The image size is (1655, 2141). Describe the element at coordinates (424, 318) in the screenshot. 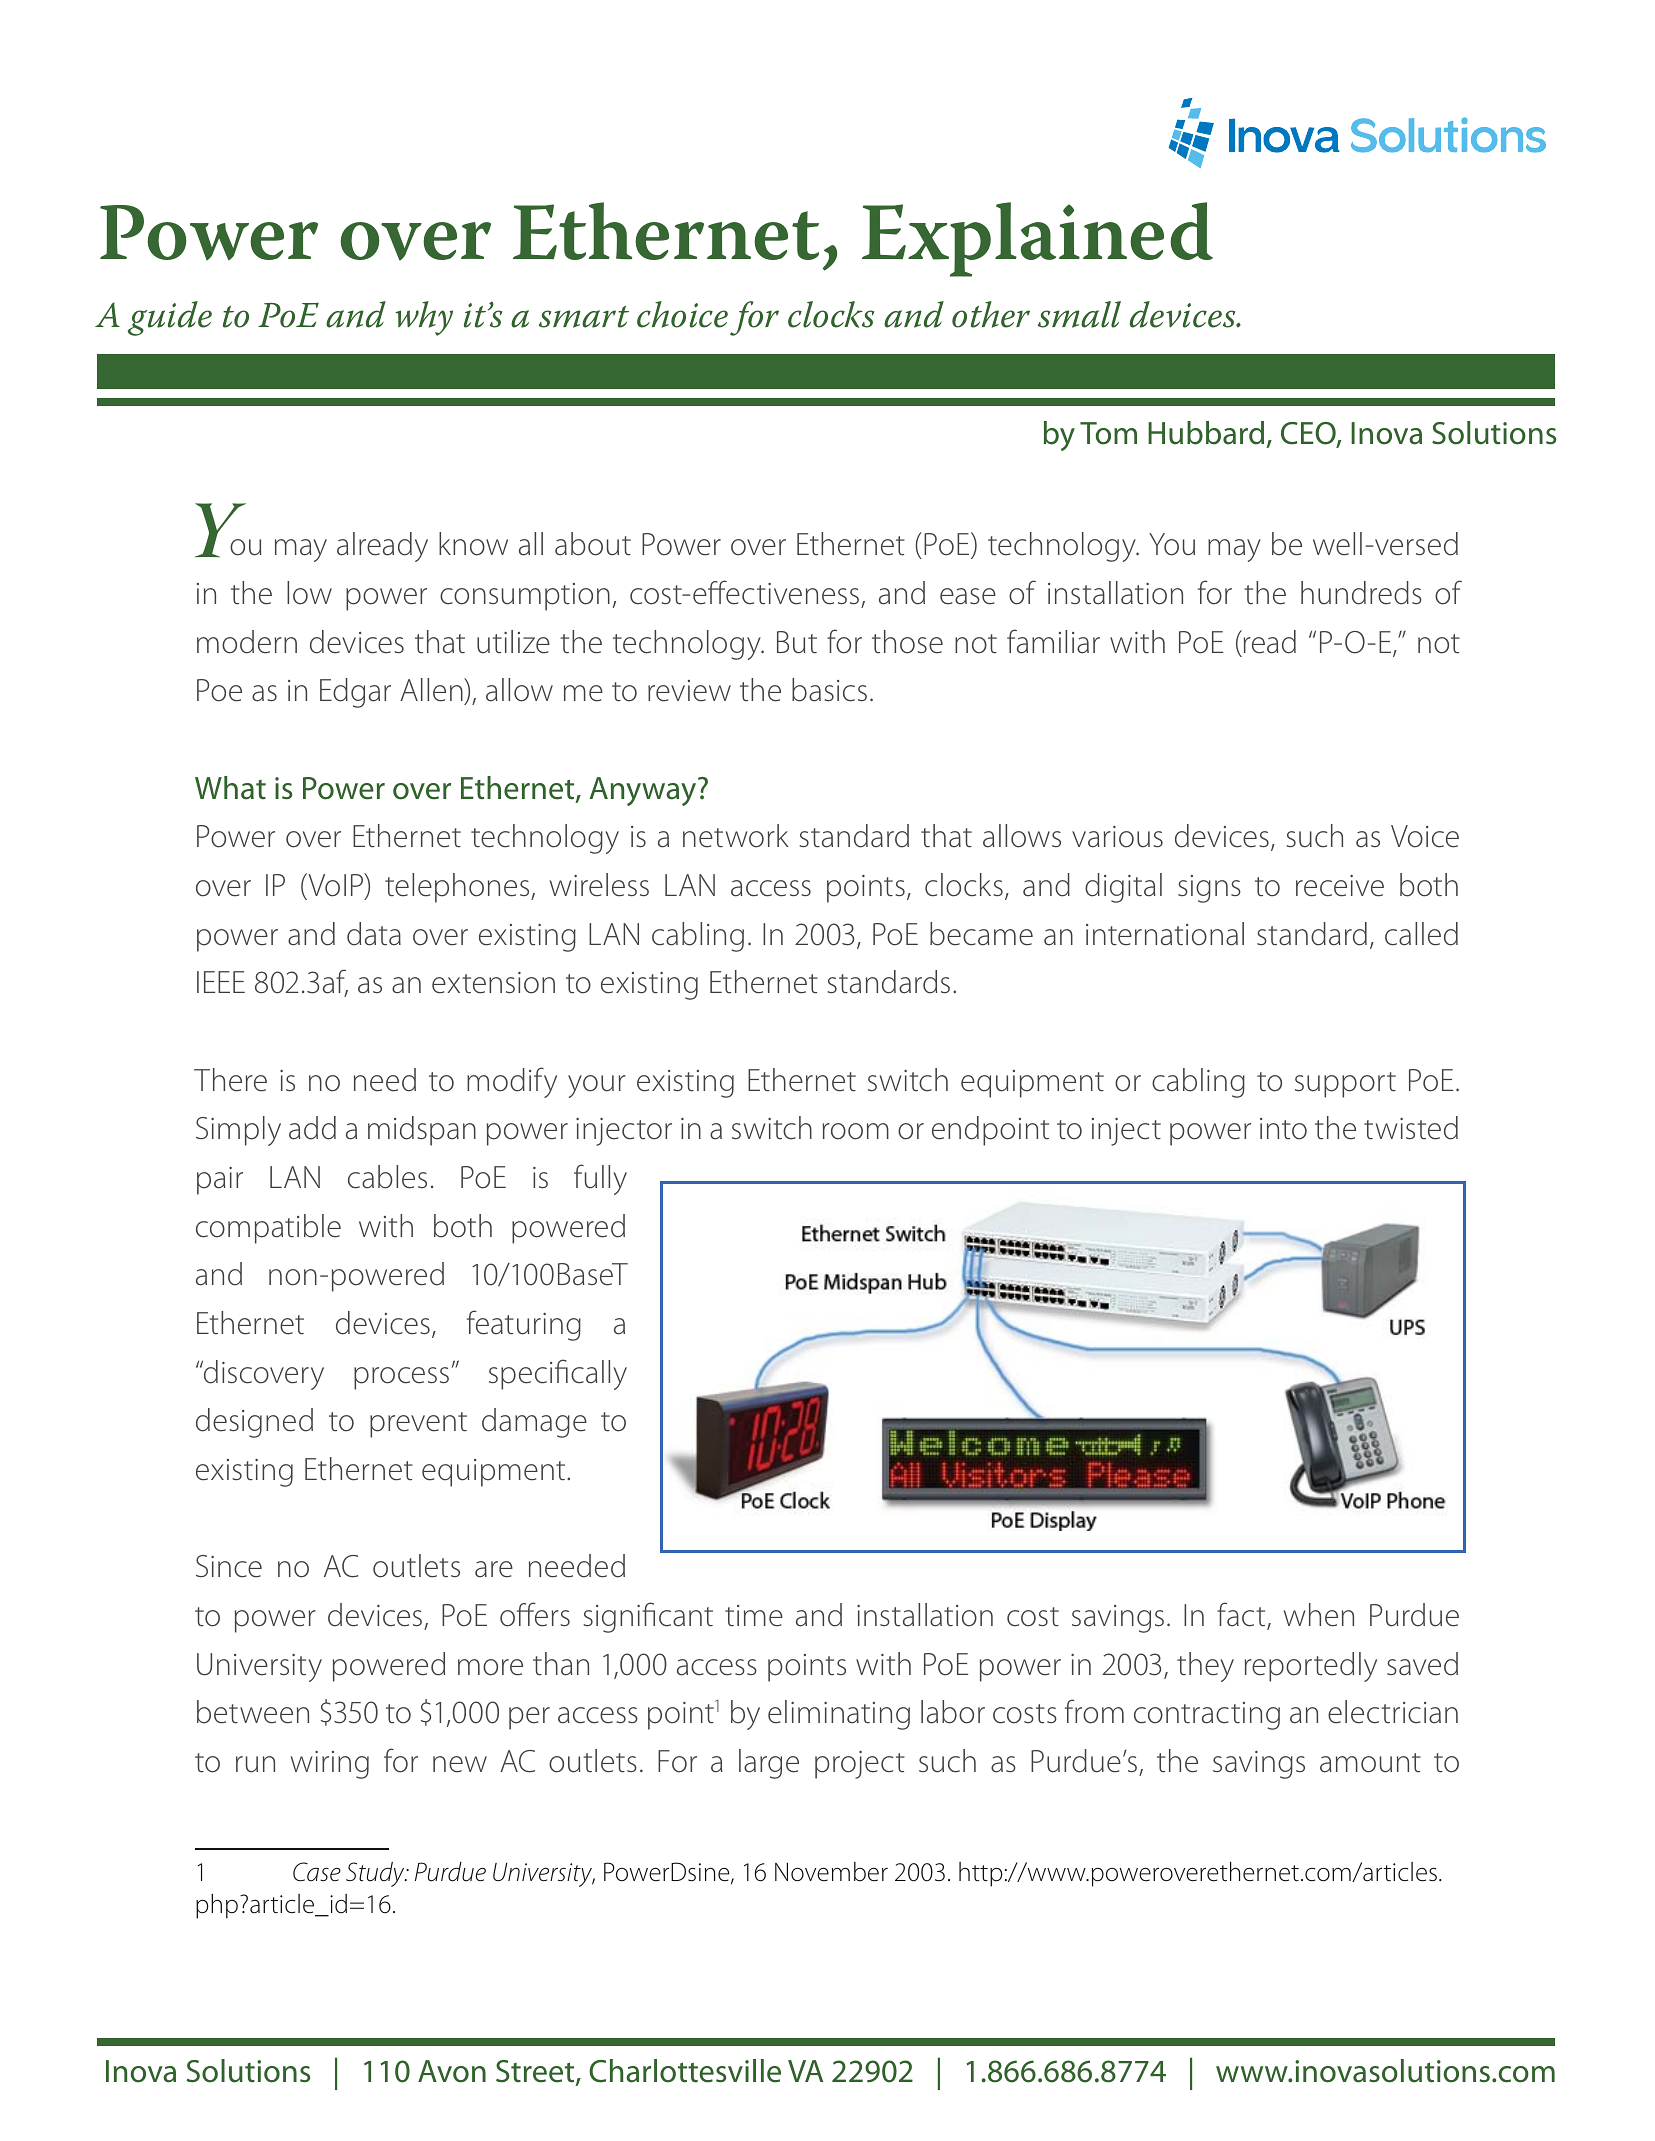

I see `why` at that location.
